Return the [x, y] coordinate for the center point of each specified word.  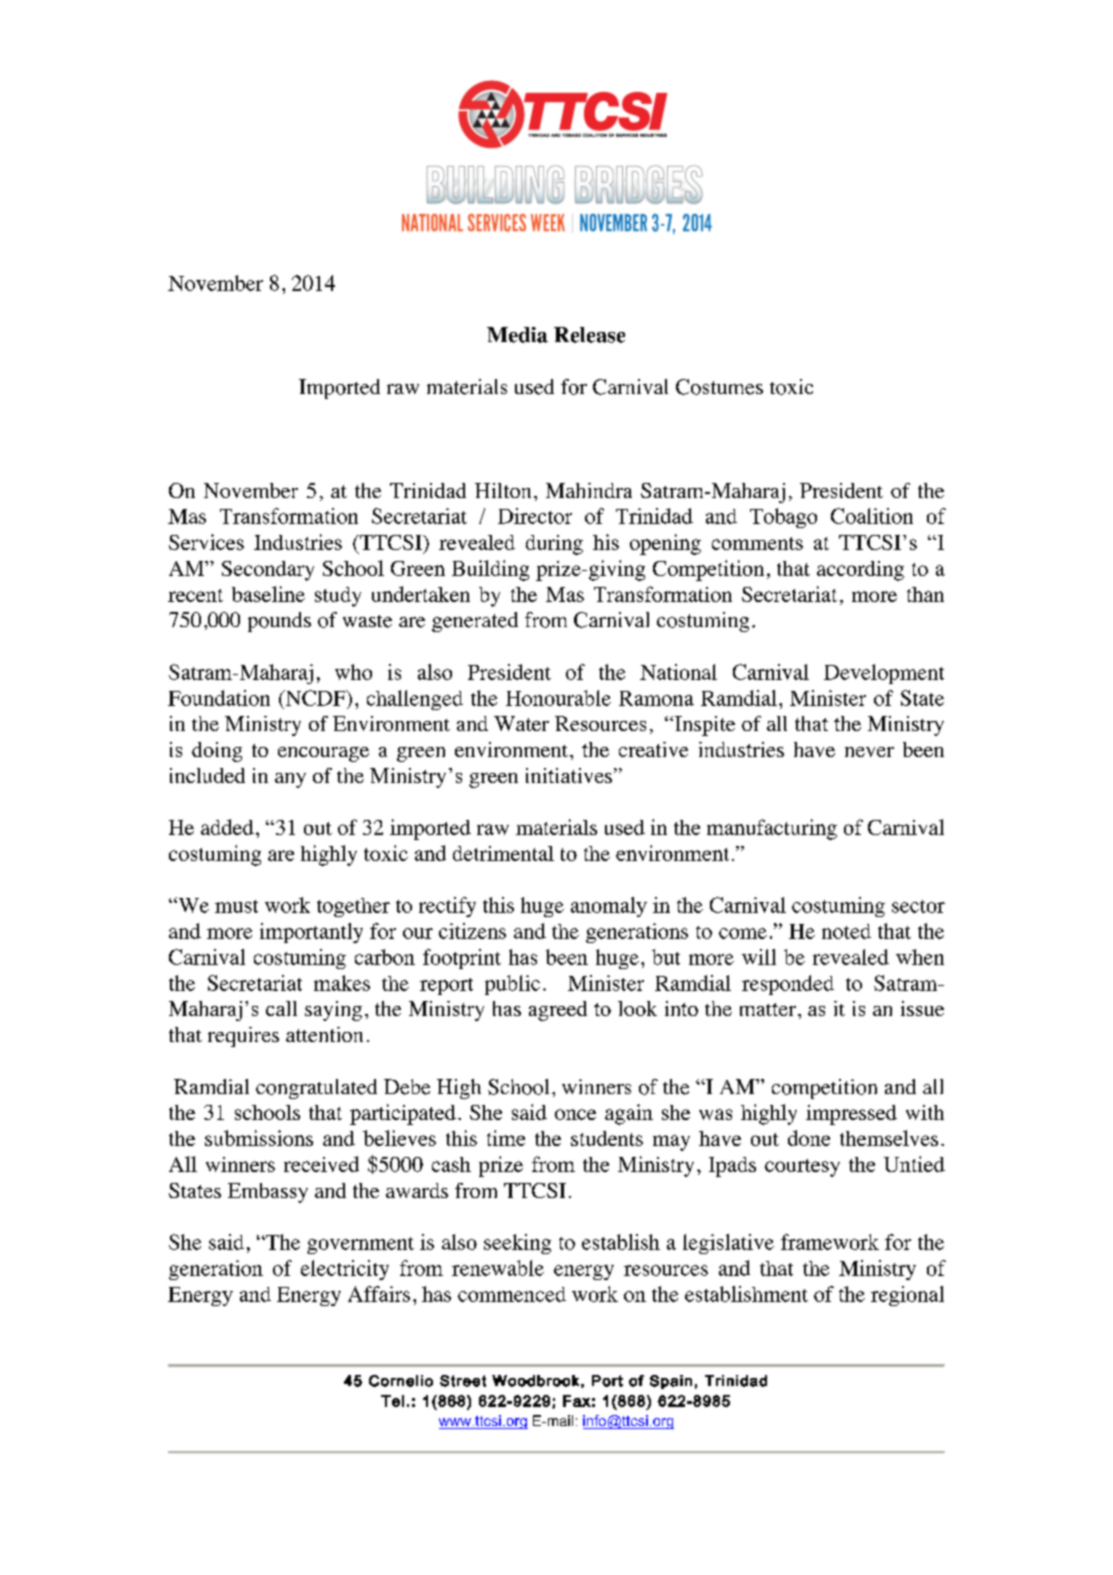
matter [768, 1009]
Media [517, 335]
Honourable [558, 698]
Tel [392, 1401]
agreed [558, 1011]
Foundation [219, 698]
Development [884, 674]
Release [589, 335]
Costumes [719, 387]
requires [243, 1037]
